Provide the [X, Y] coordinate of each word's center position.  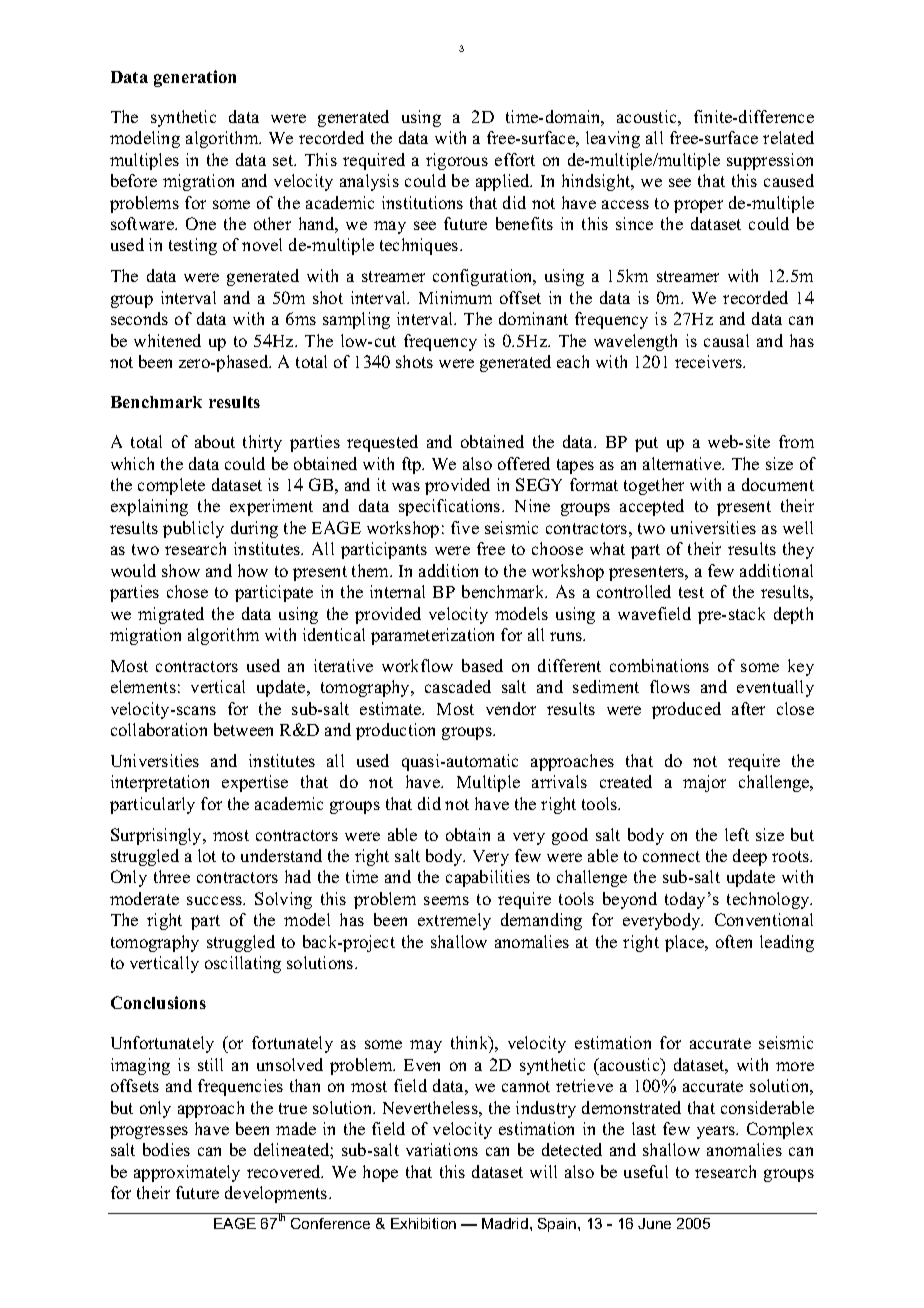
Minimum [455, 297]
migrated [171, 615]
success [216, 900]
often [734, 941]
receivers [709, 361]
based [482, 665]
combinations [659, 665]
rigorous [457, 161]
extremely [454, 921]
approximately [187, 1173]
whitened [167, 340]
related [788, 137]
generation [195, 78]
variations [442, 1149]
